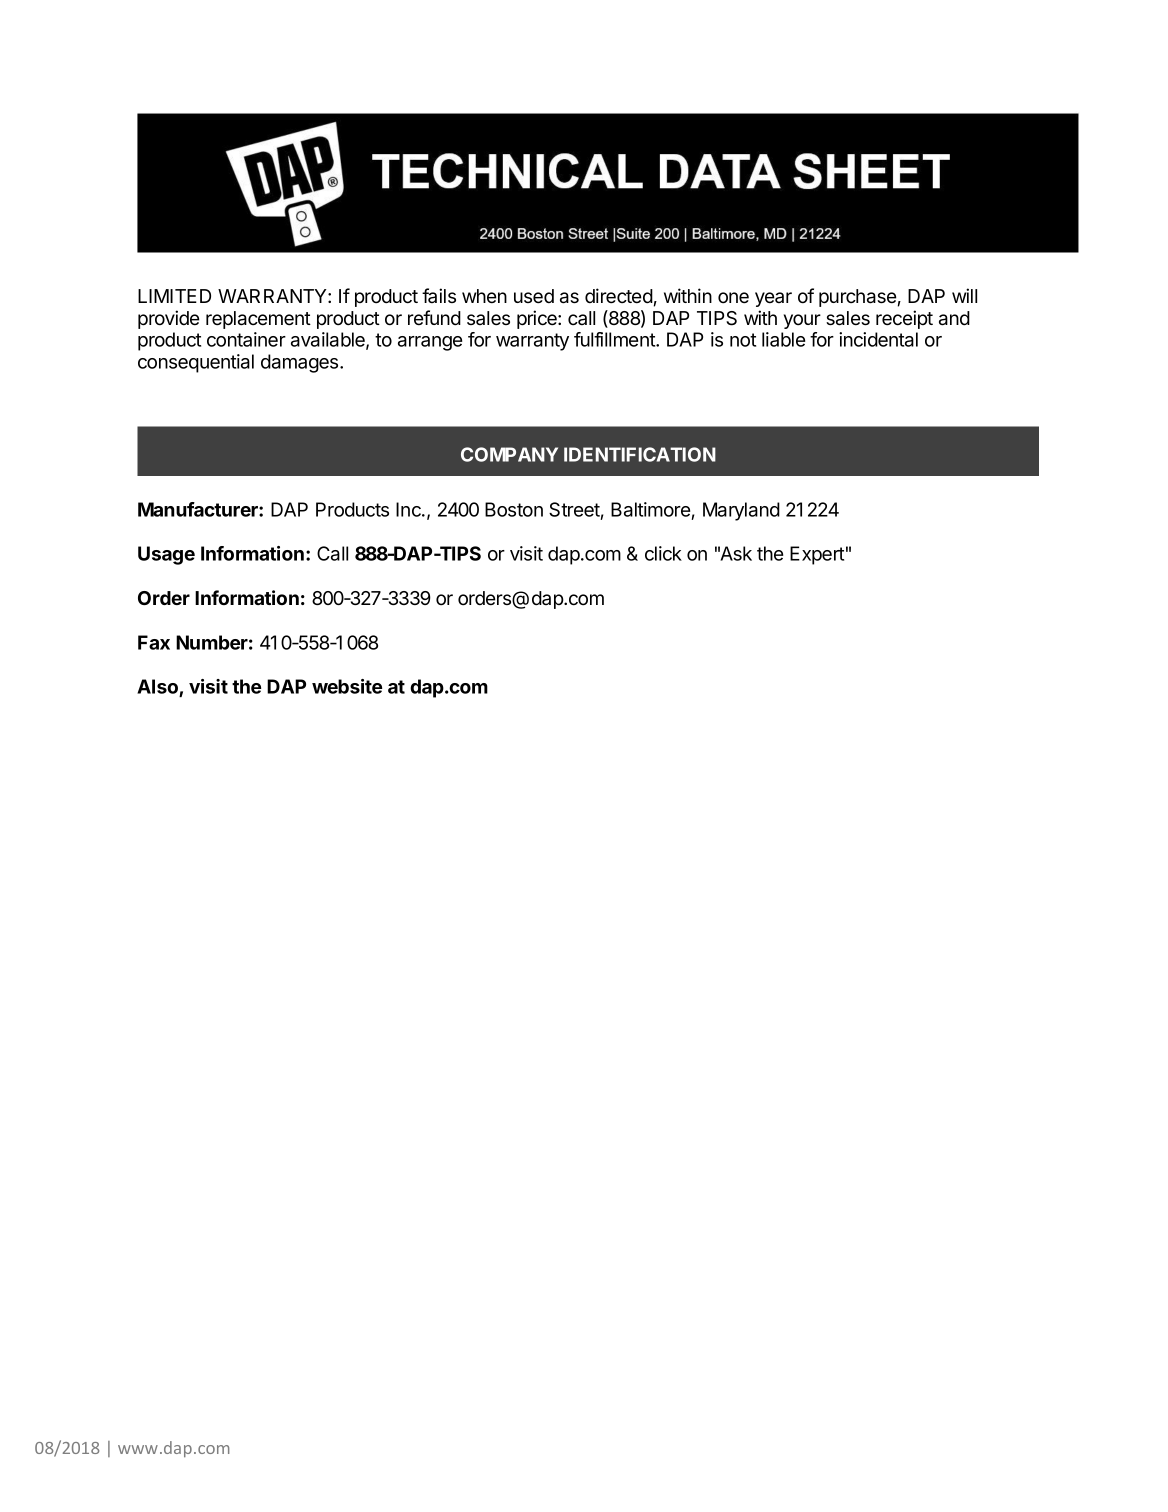 The width and height of the image is (1168, 1512). What do you see at coordinates (904, 319) in the image?
I see `receipt` at bounding box center [904, 319].
